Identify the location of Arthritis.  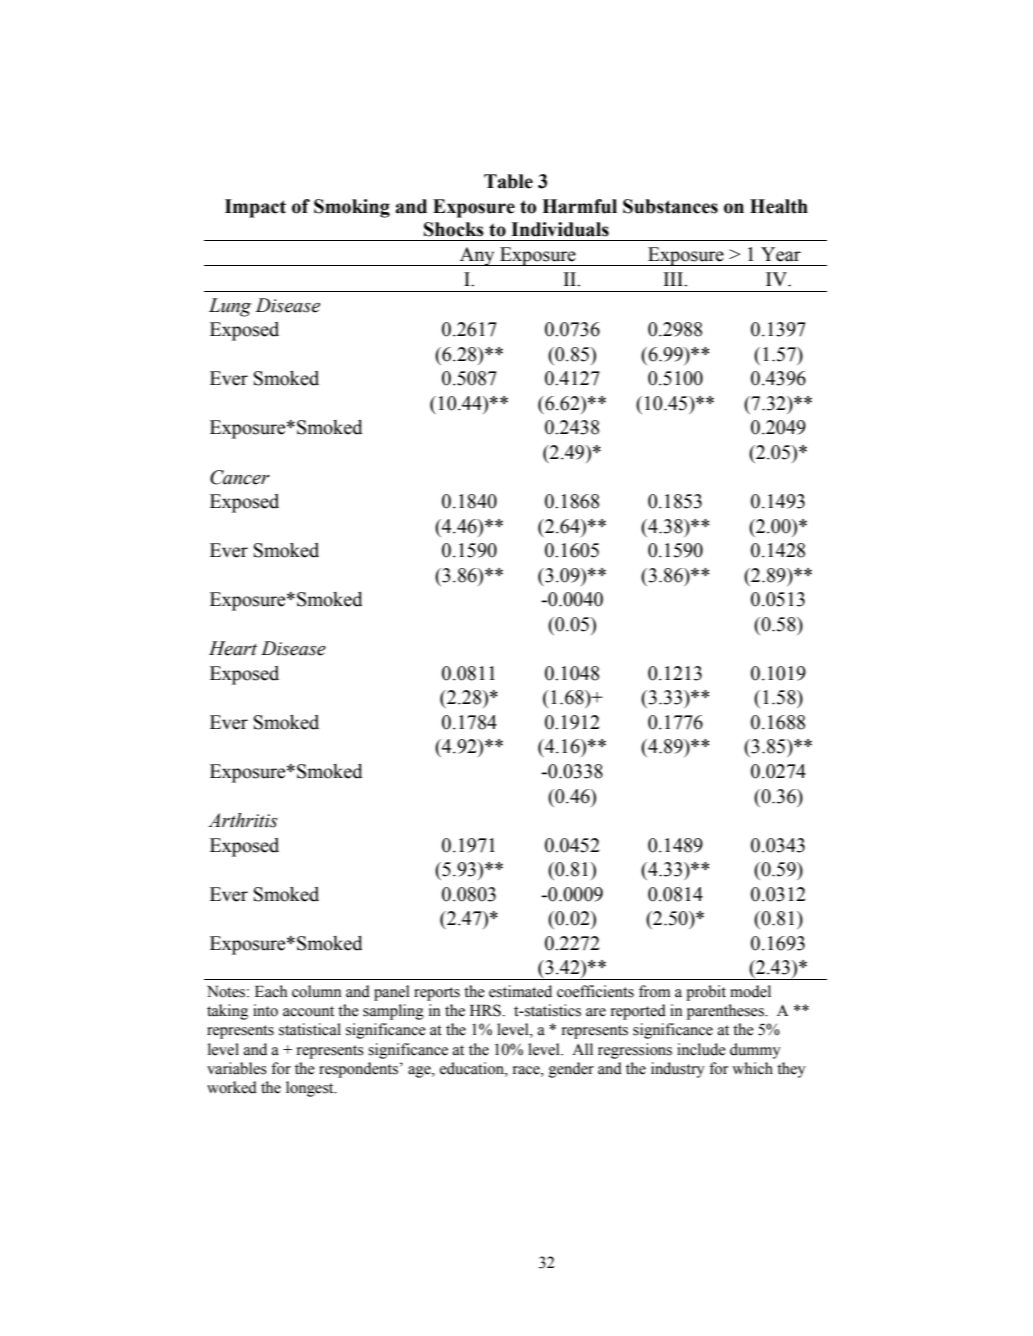
(243, 820).
